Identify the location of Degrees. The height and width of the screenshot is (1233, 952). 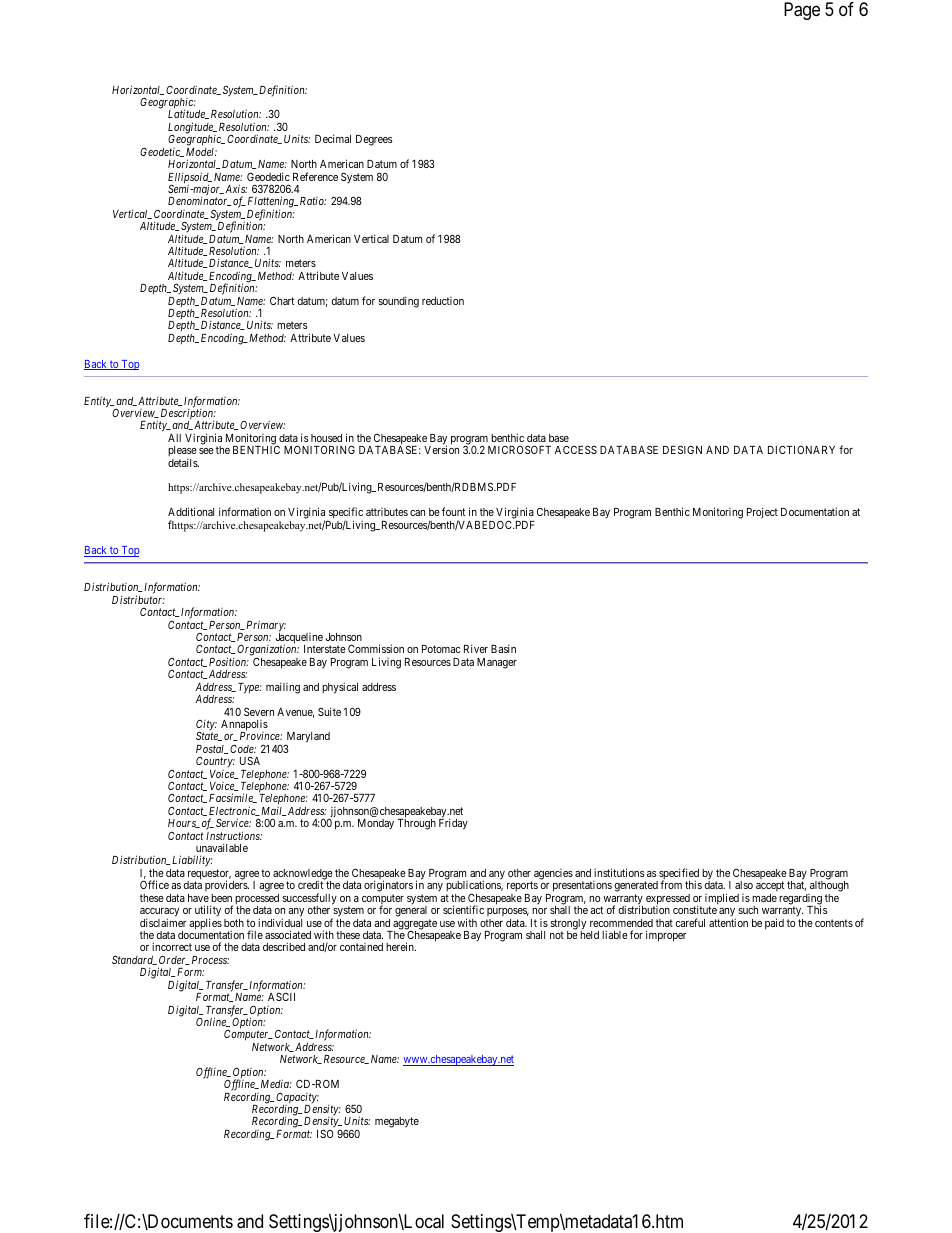
(374, 140).
